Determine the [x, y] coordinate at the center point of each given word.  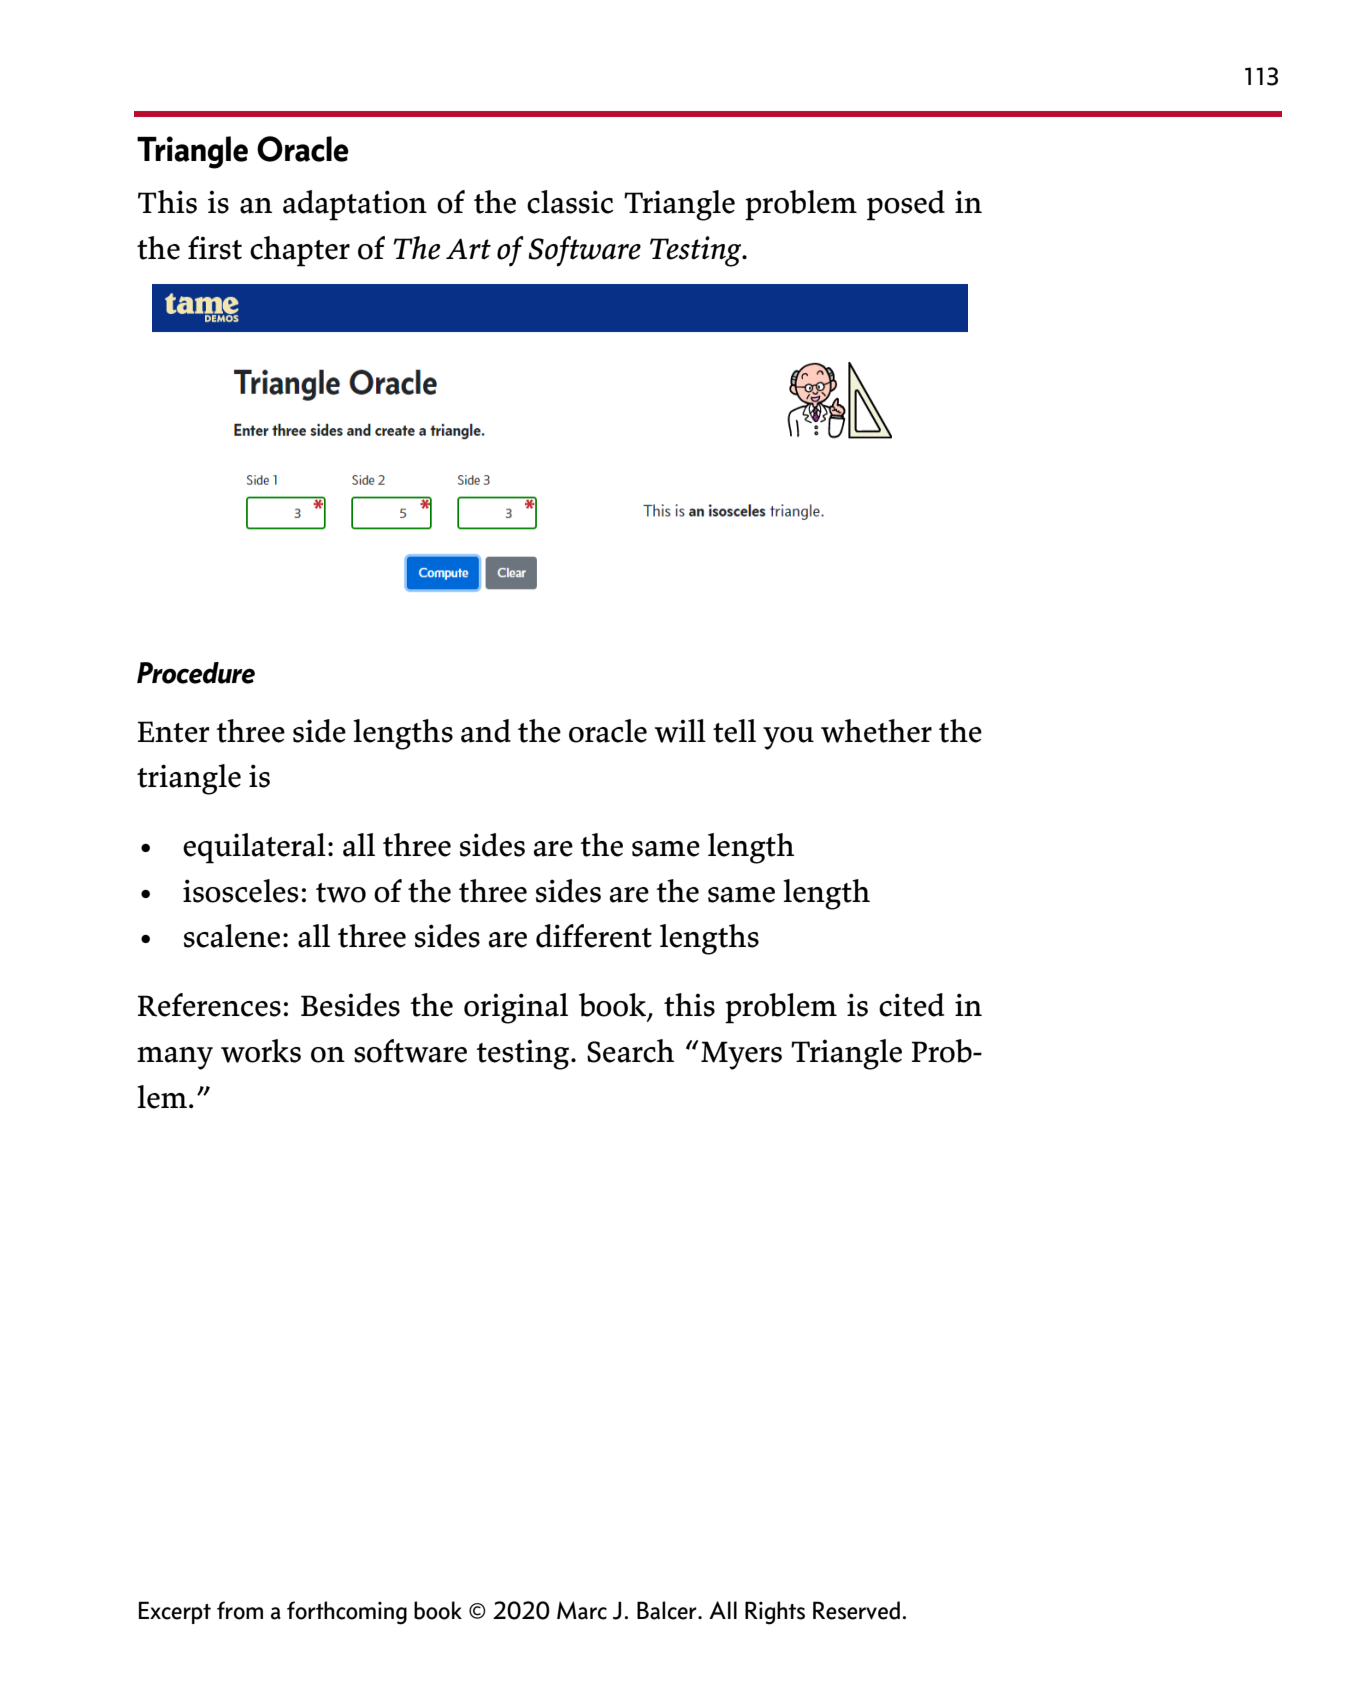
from [240, 1610]
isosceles [241, 891]
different [594, 936]
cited [911, 1005]
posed [906, 205]
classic [570, 202]
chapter [300, 251]
